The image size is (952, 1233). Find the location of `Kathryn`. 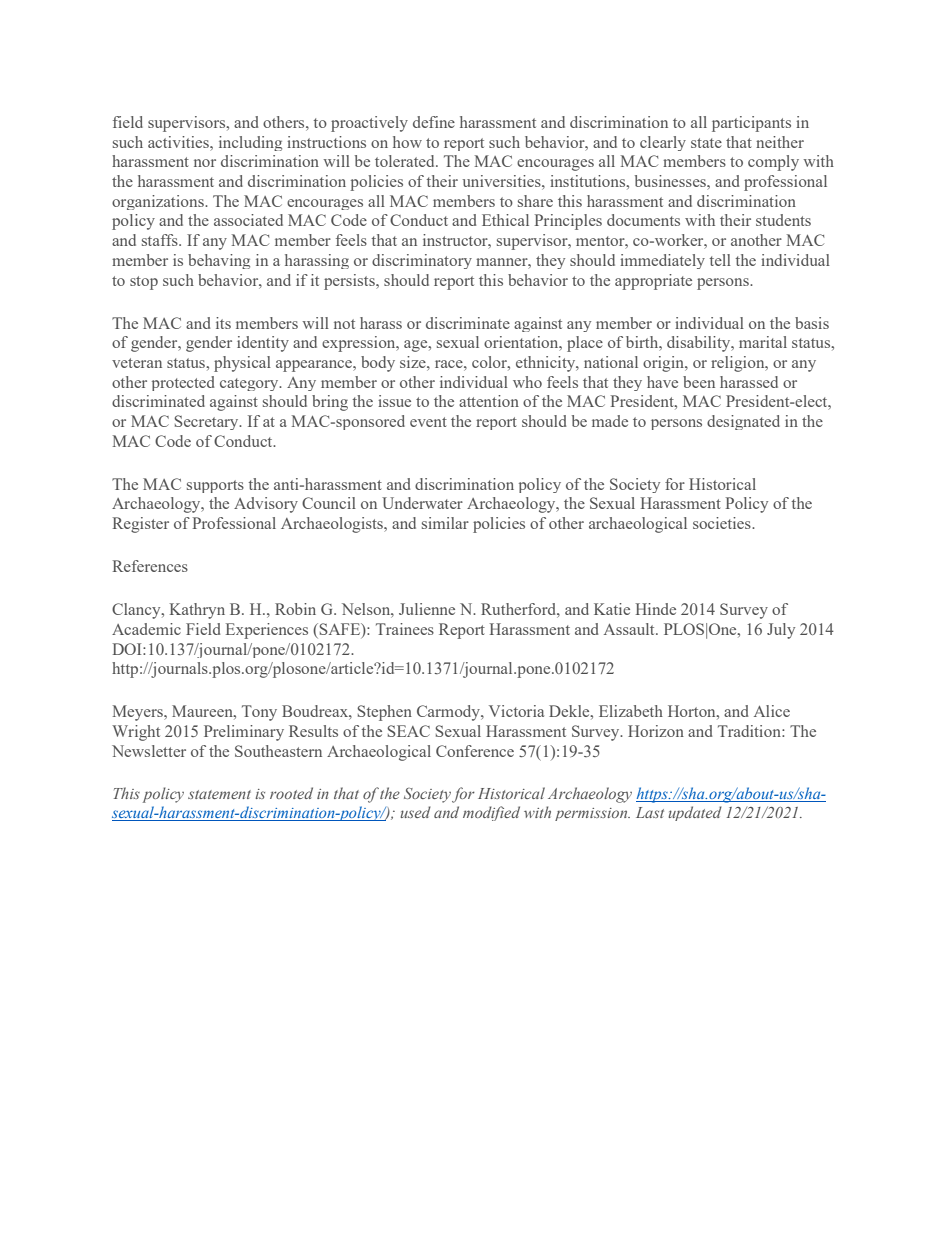

Kathryn is located at coordinates (197, 611).
